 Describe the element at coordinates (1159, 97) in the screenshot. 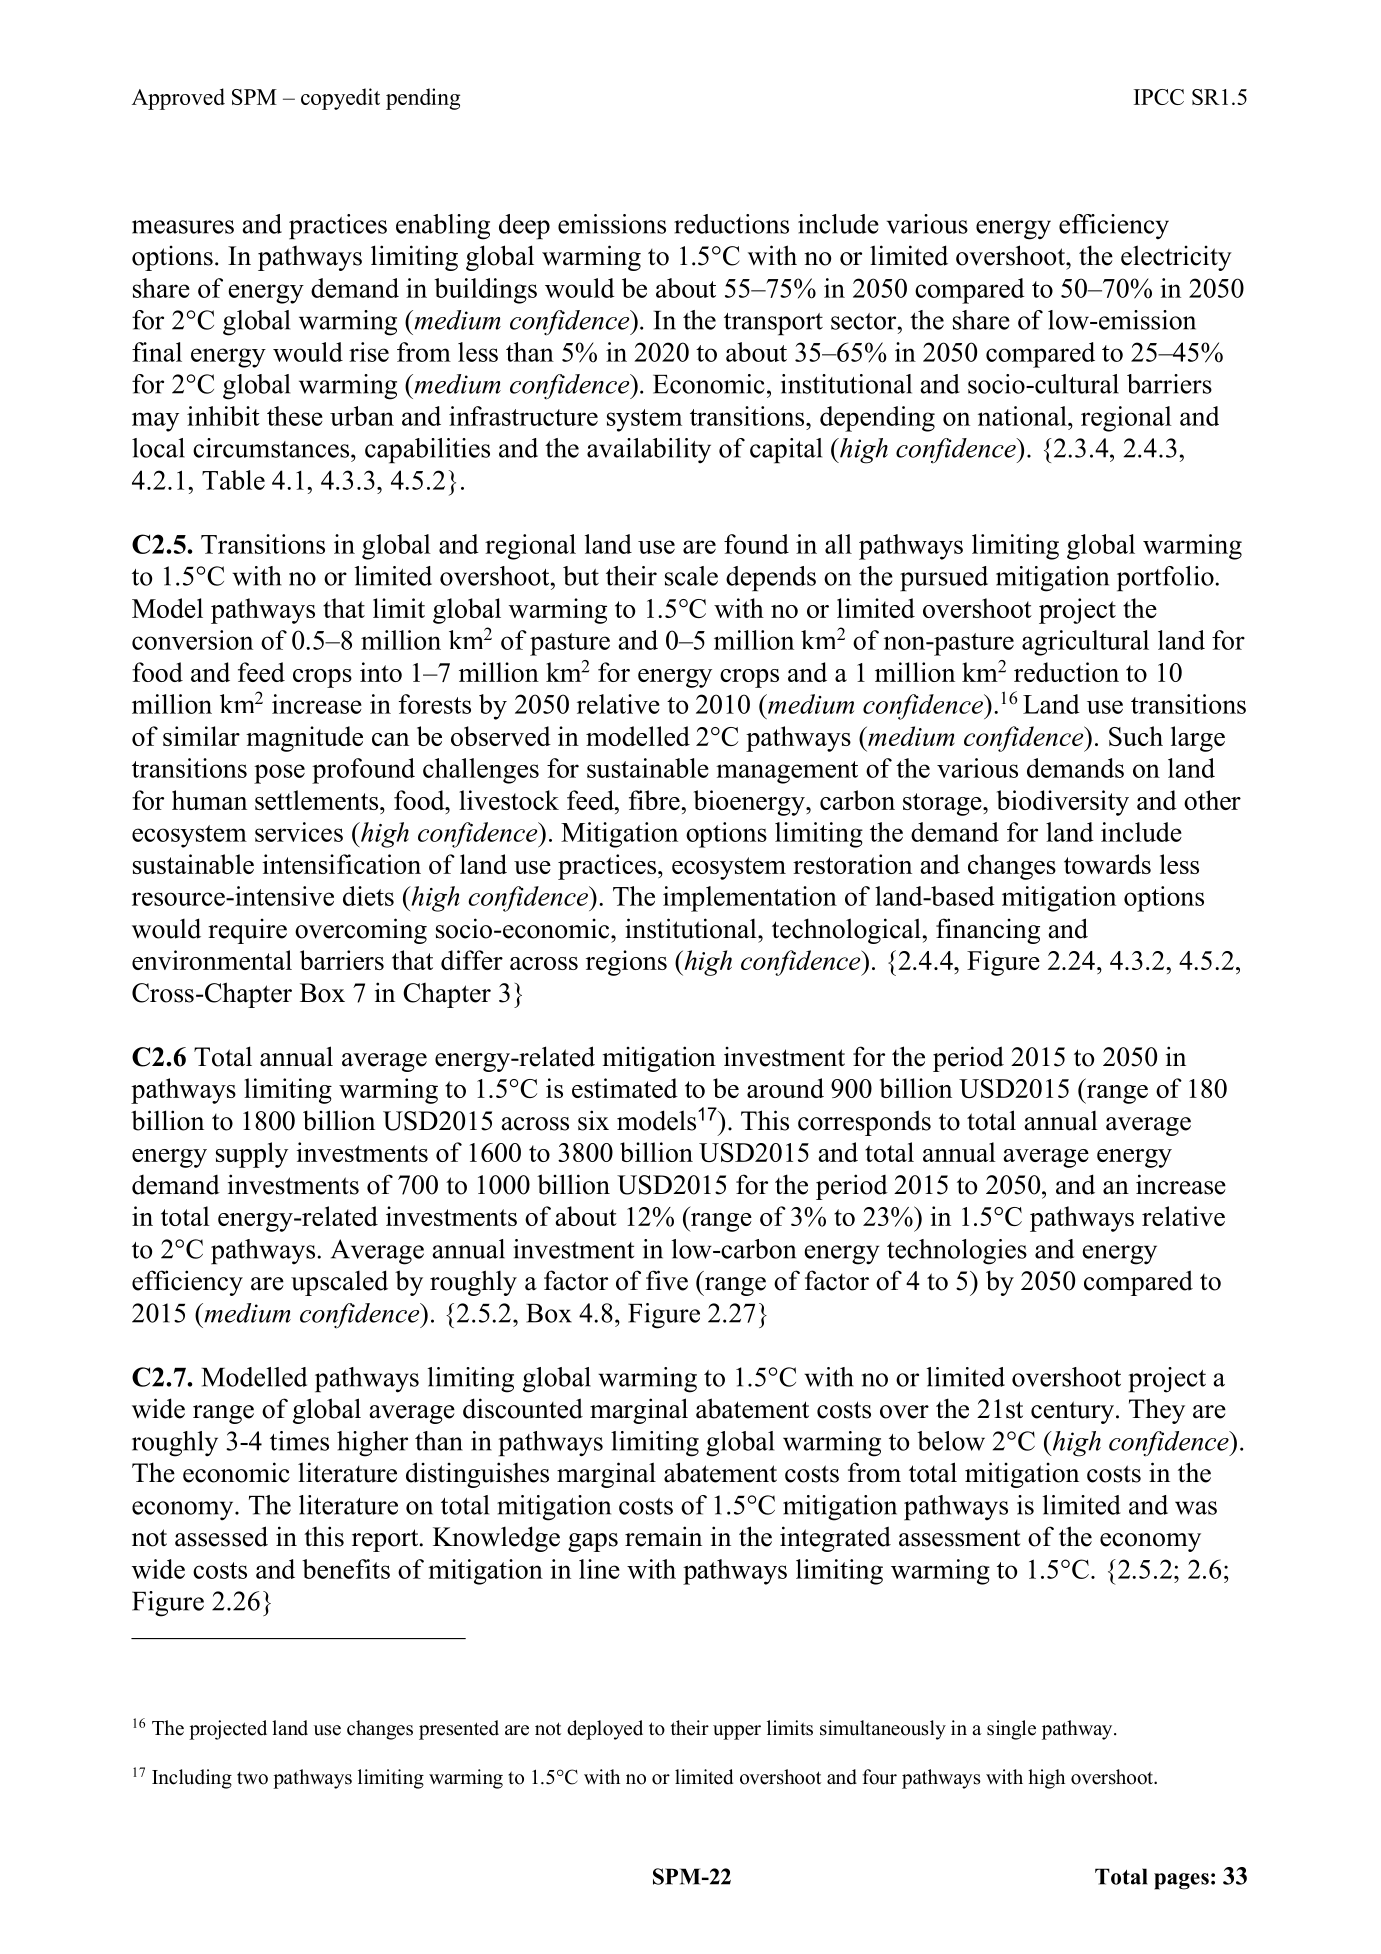

I see `IPCC` at that location.
